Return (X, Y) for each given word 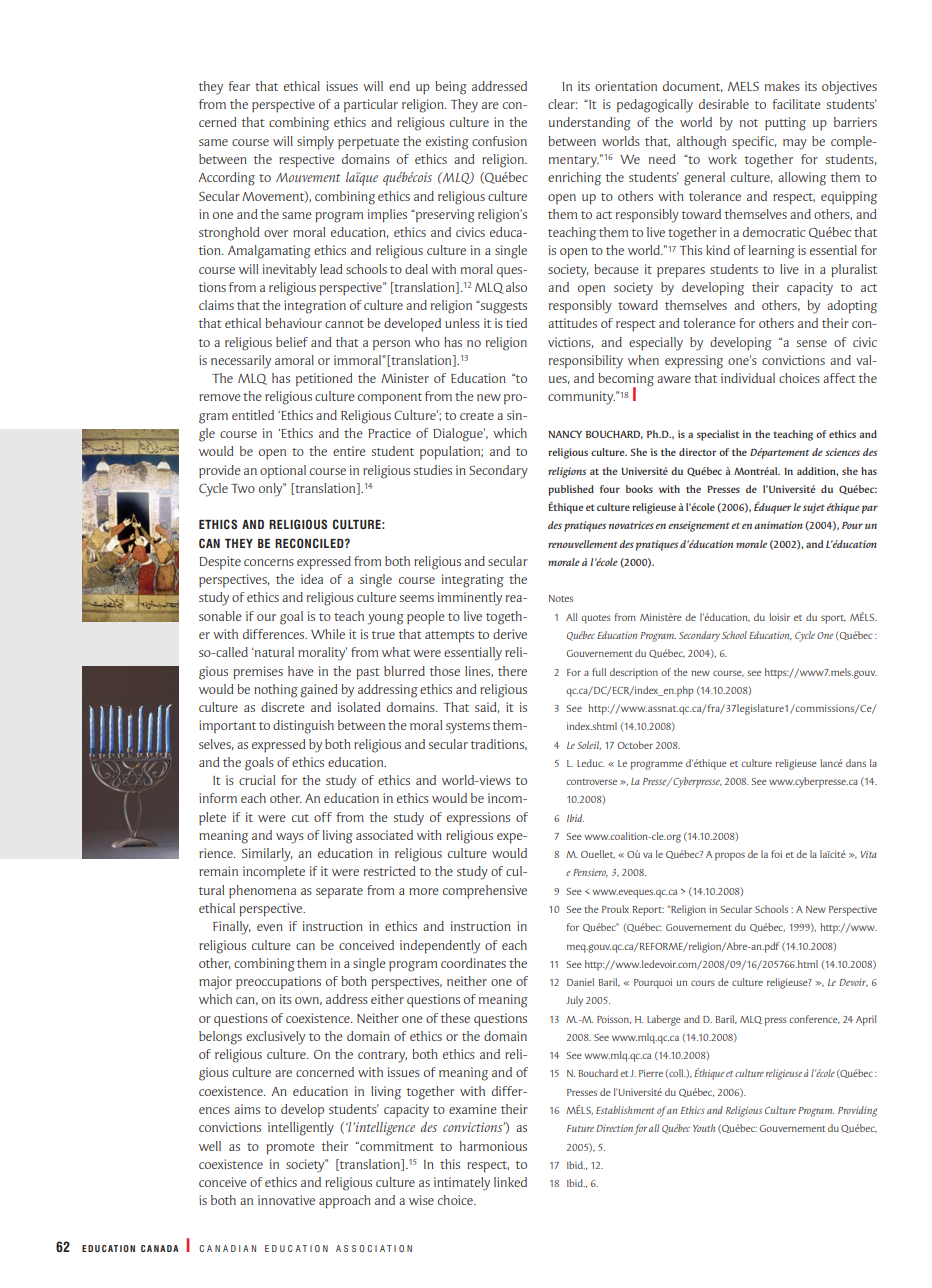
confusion (499, 141)
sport (833, 619)
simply (315, 143)
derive (510, 634)
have (301, 671)
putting (785, 124)
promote (290, 1149)
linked (510, 1182)
